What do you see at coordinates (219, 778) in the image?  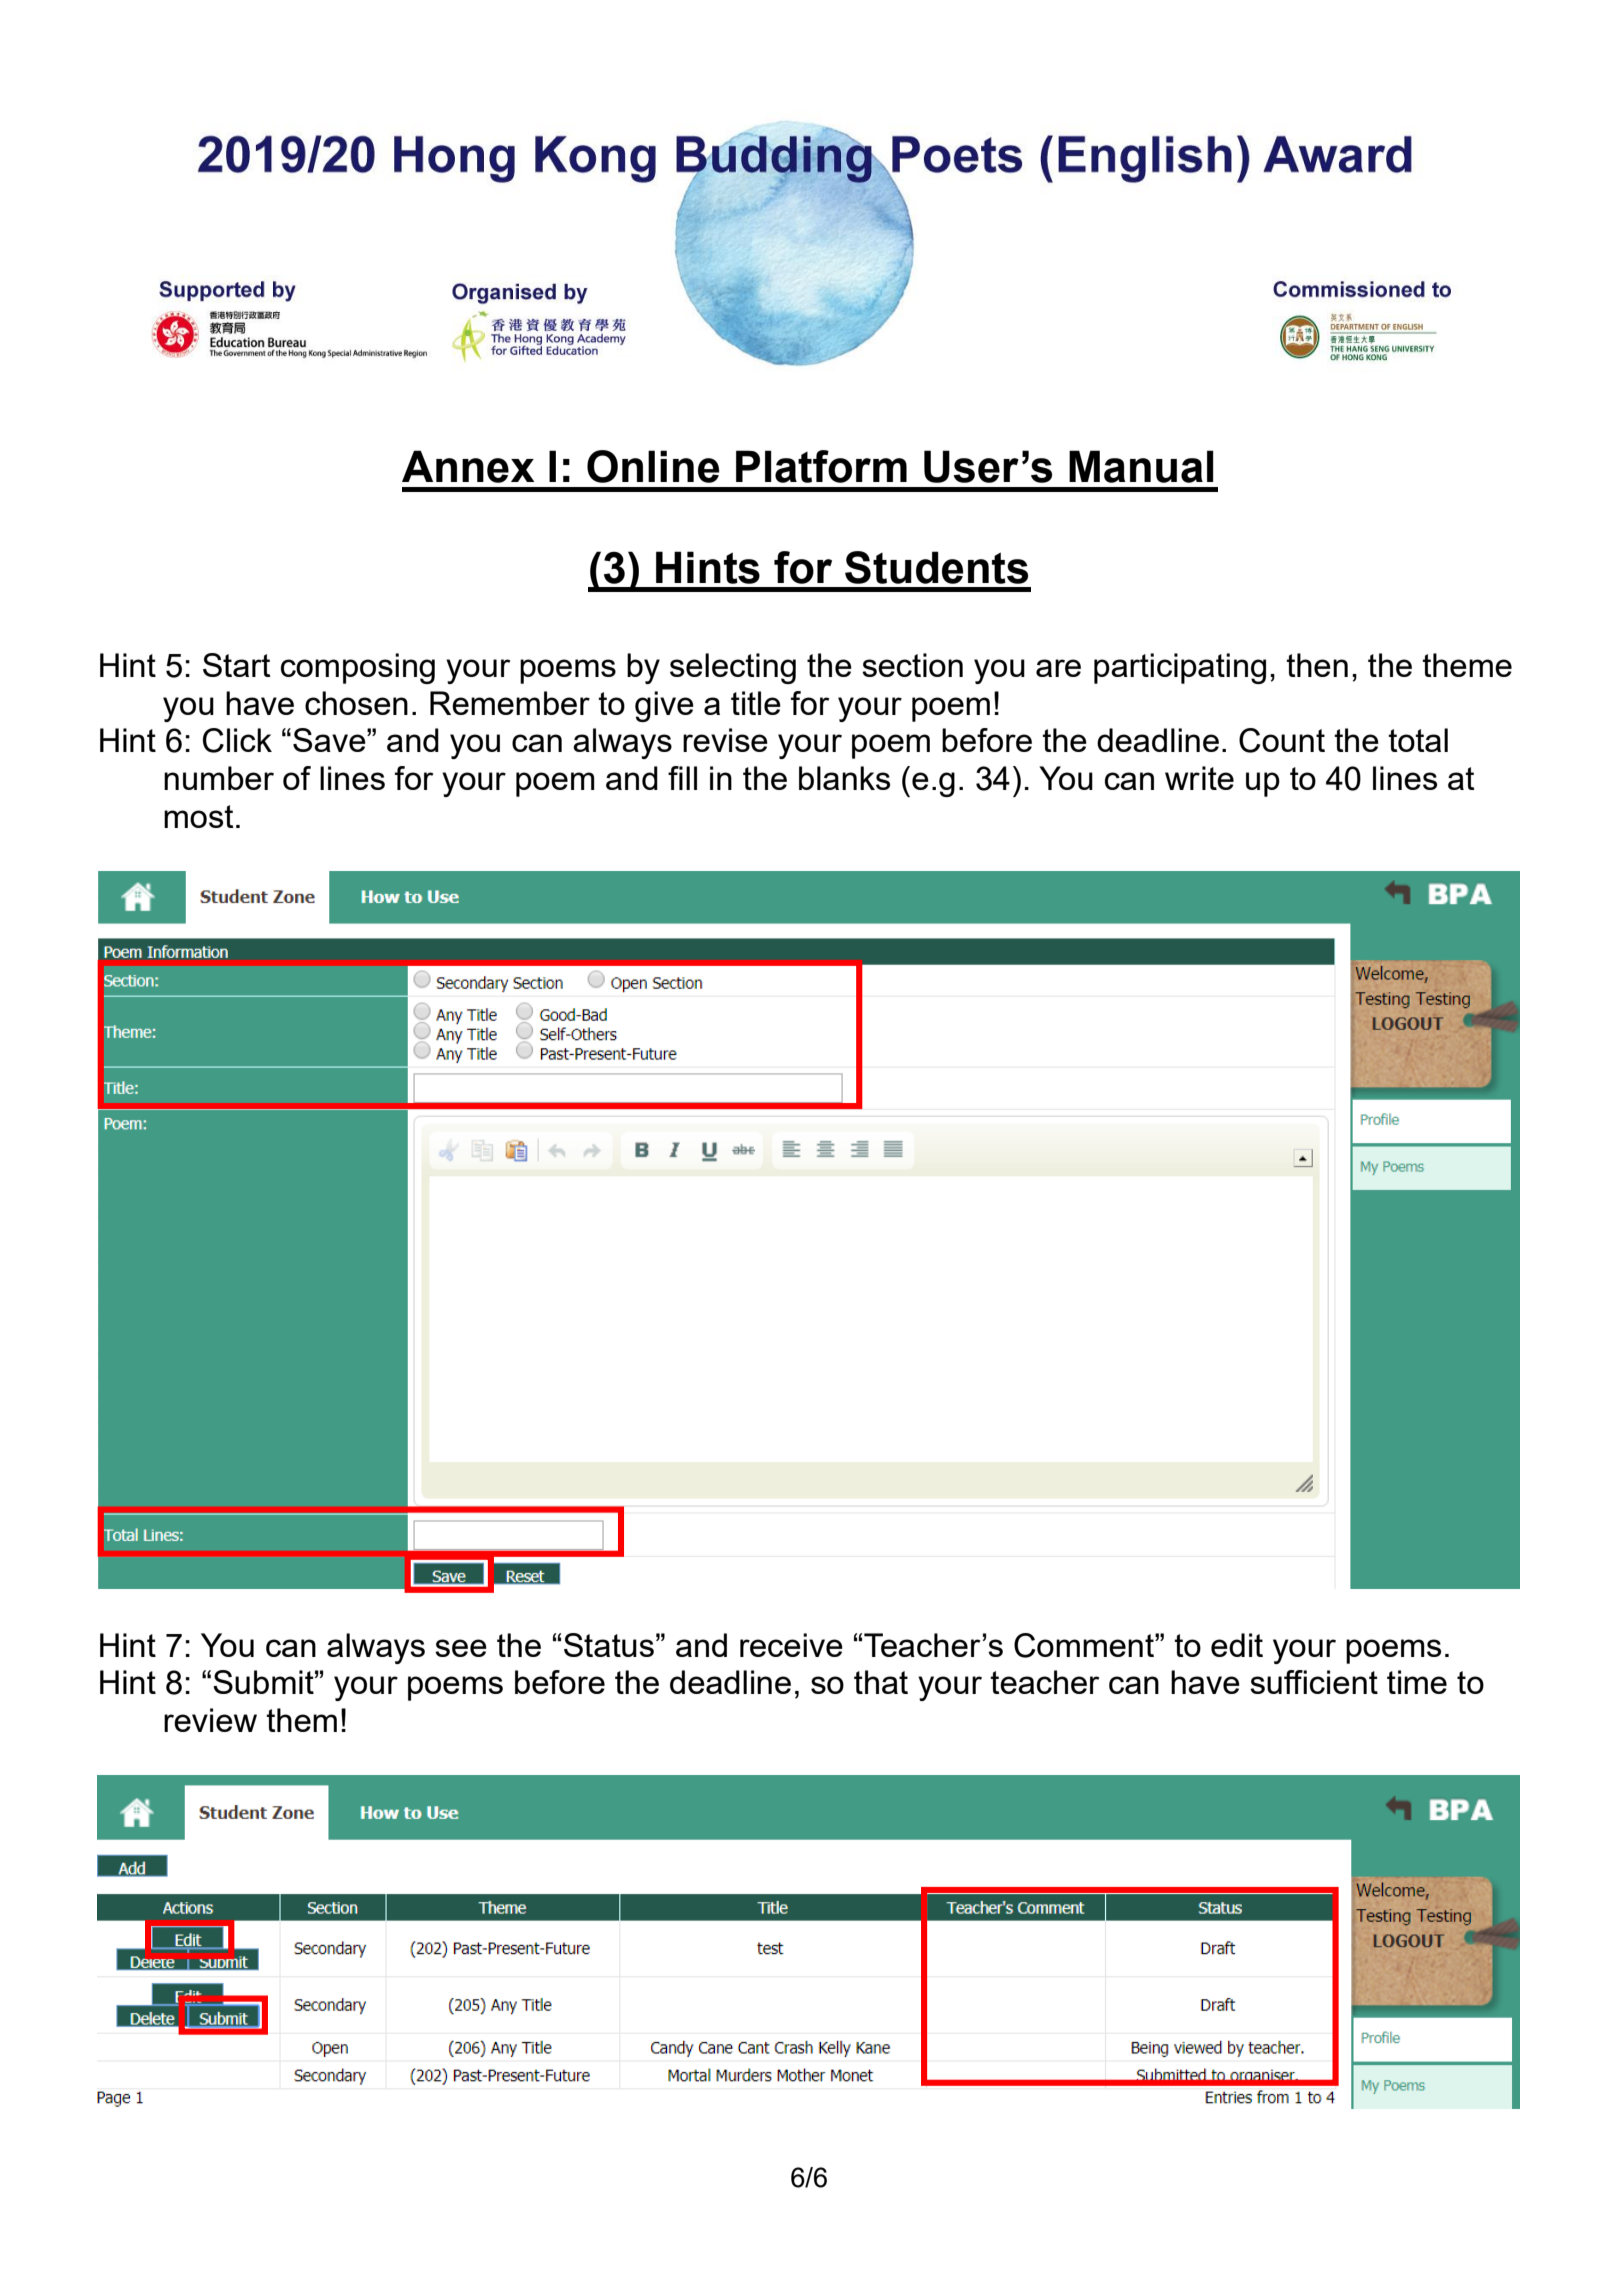 I see `number` at bounding box center [219, 778].
